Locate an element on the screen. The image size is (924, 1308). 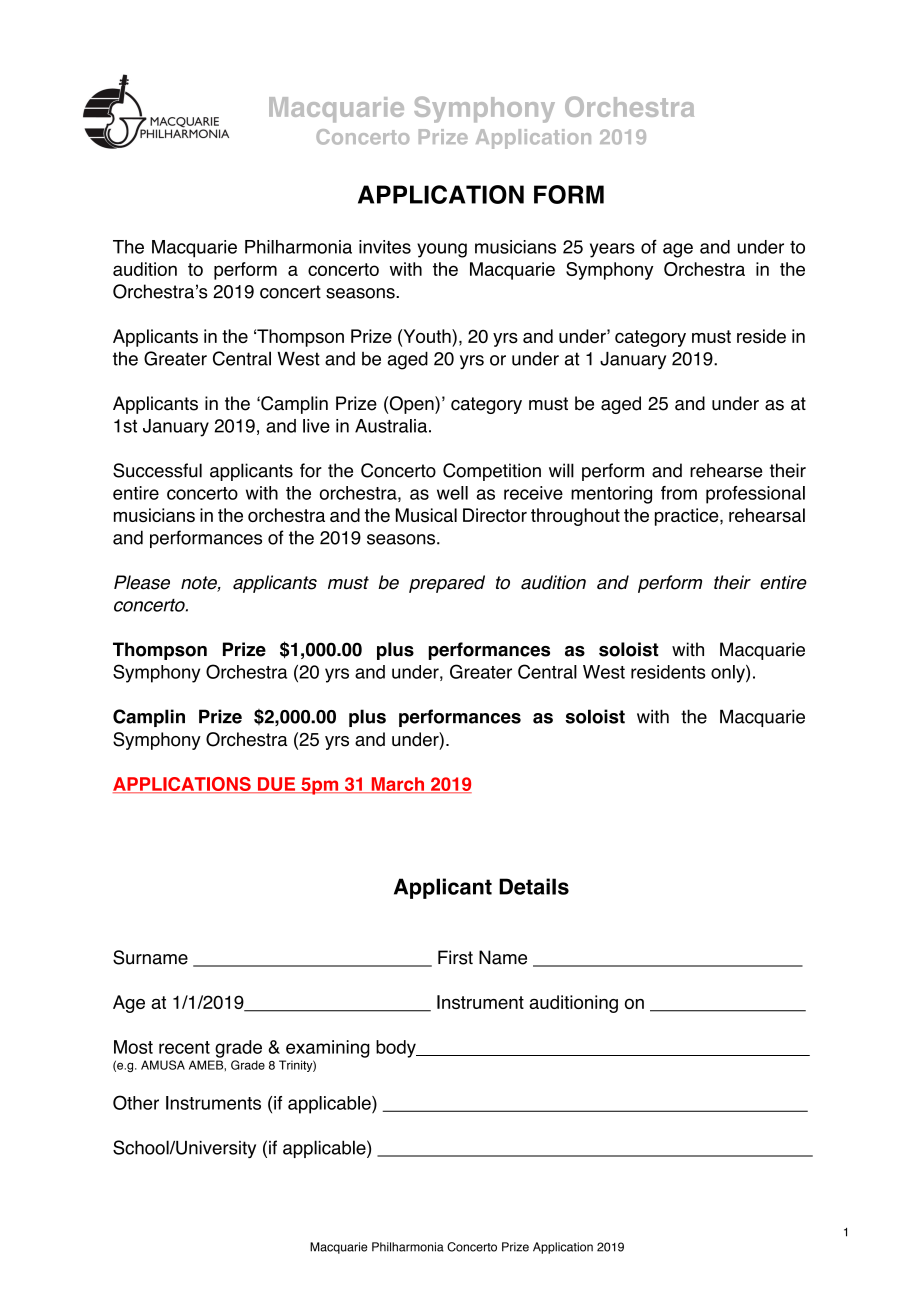
recent is located at coordinates (184, 1047).
